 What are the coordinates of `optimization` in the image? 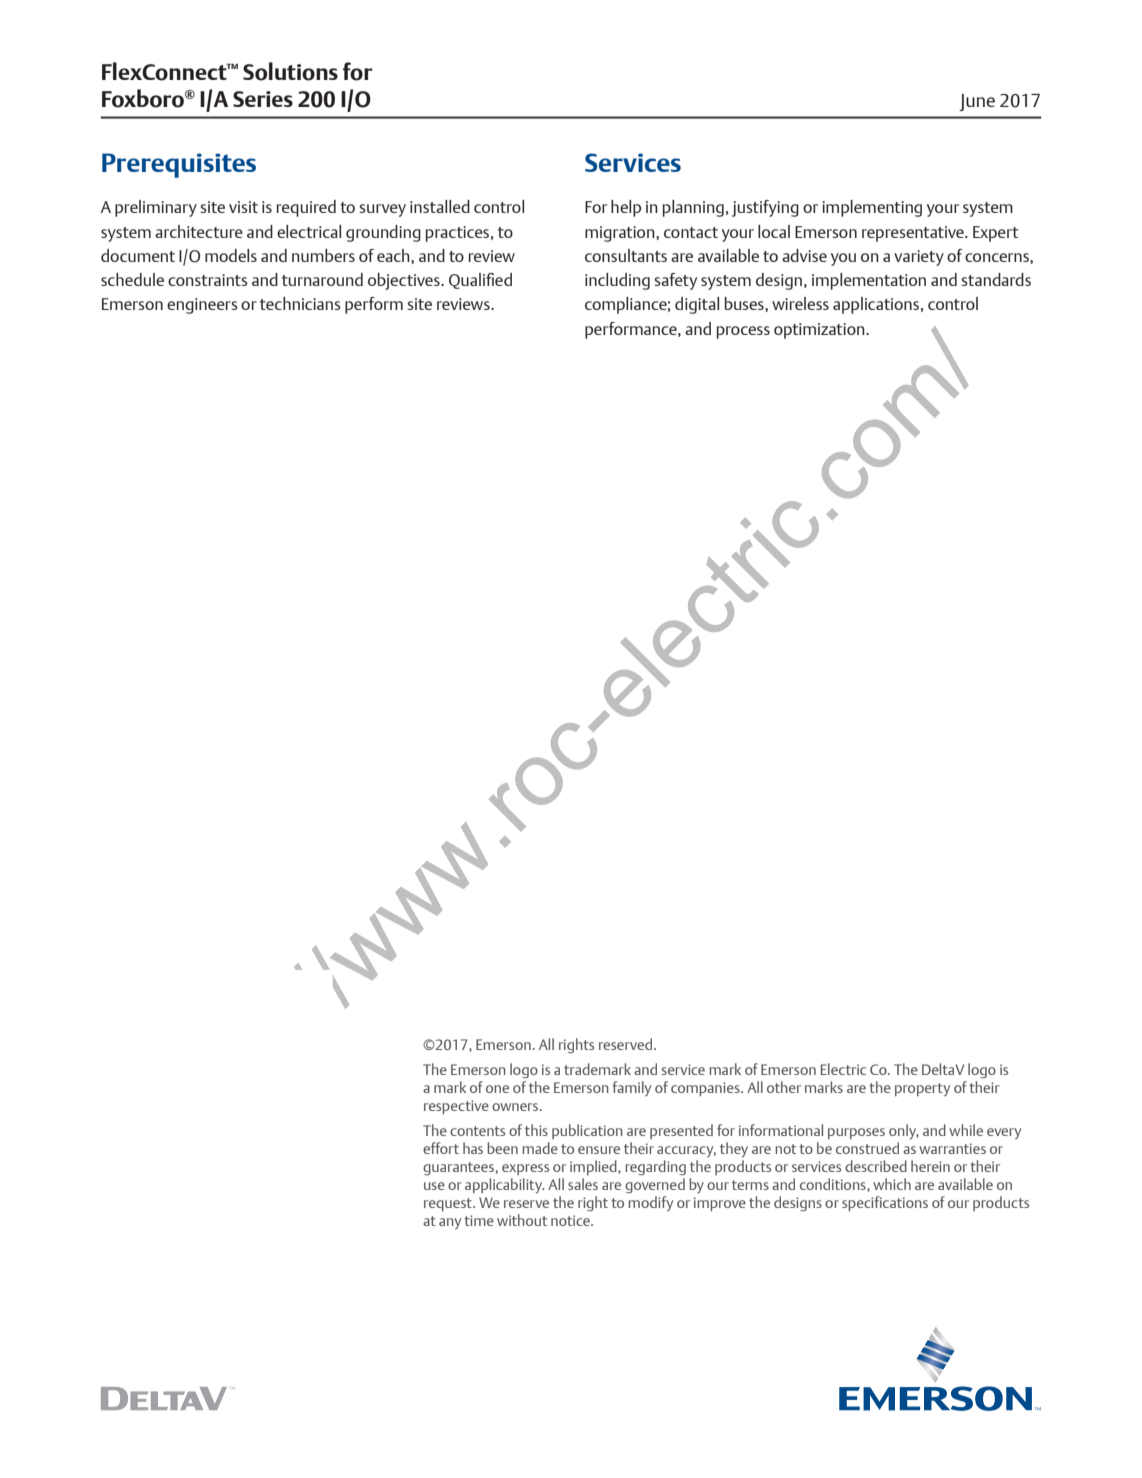 It's located at (820, 331).
